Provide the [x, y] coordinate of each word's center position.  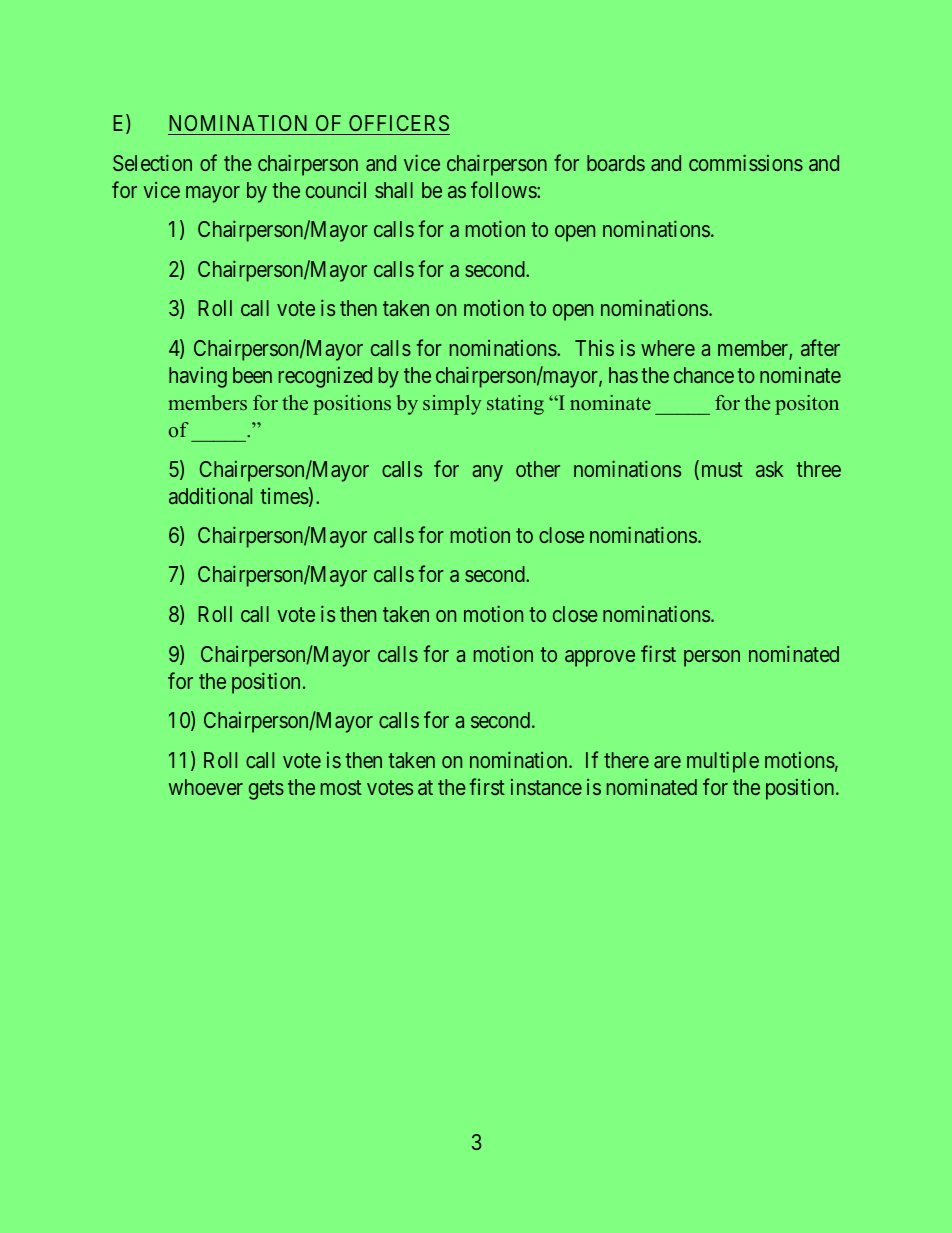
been [252, 375]
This [594, 348]
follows [504, 189]
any [487, 473]
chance [704, 375]
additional [210, 496]
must [720, 471]
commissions [746, 162]
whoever [206, 787]
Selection [152, 162]
